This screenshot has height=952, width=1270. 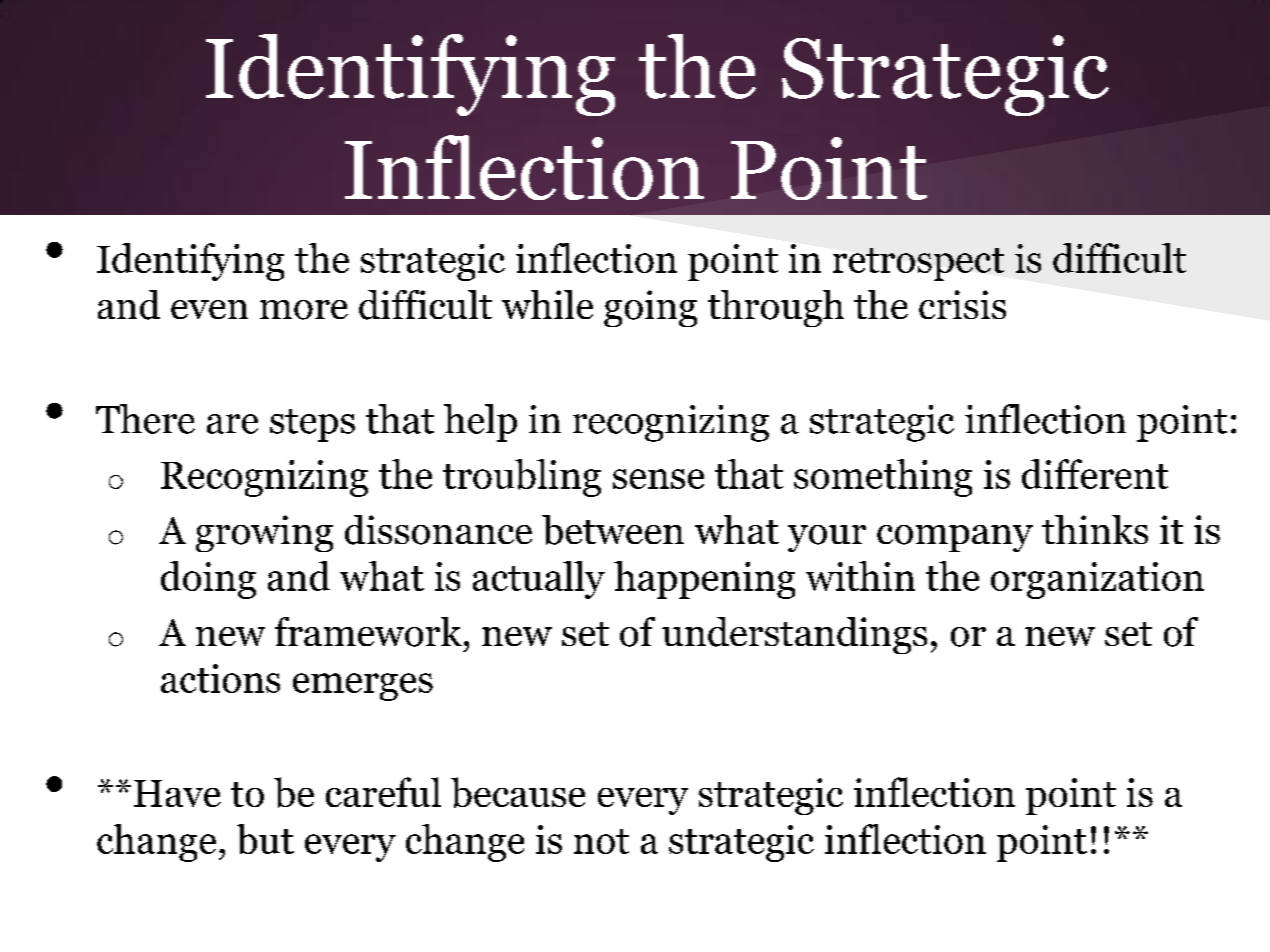 I want to click on crisis, so click(x=962, y=304).
